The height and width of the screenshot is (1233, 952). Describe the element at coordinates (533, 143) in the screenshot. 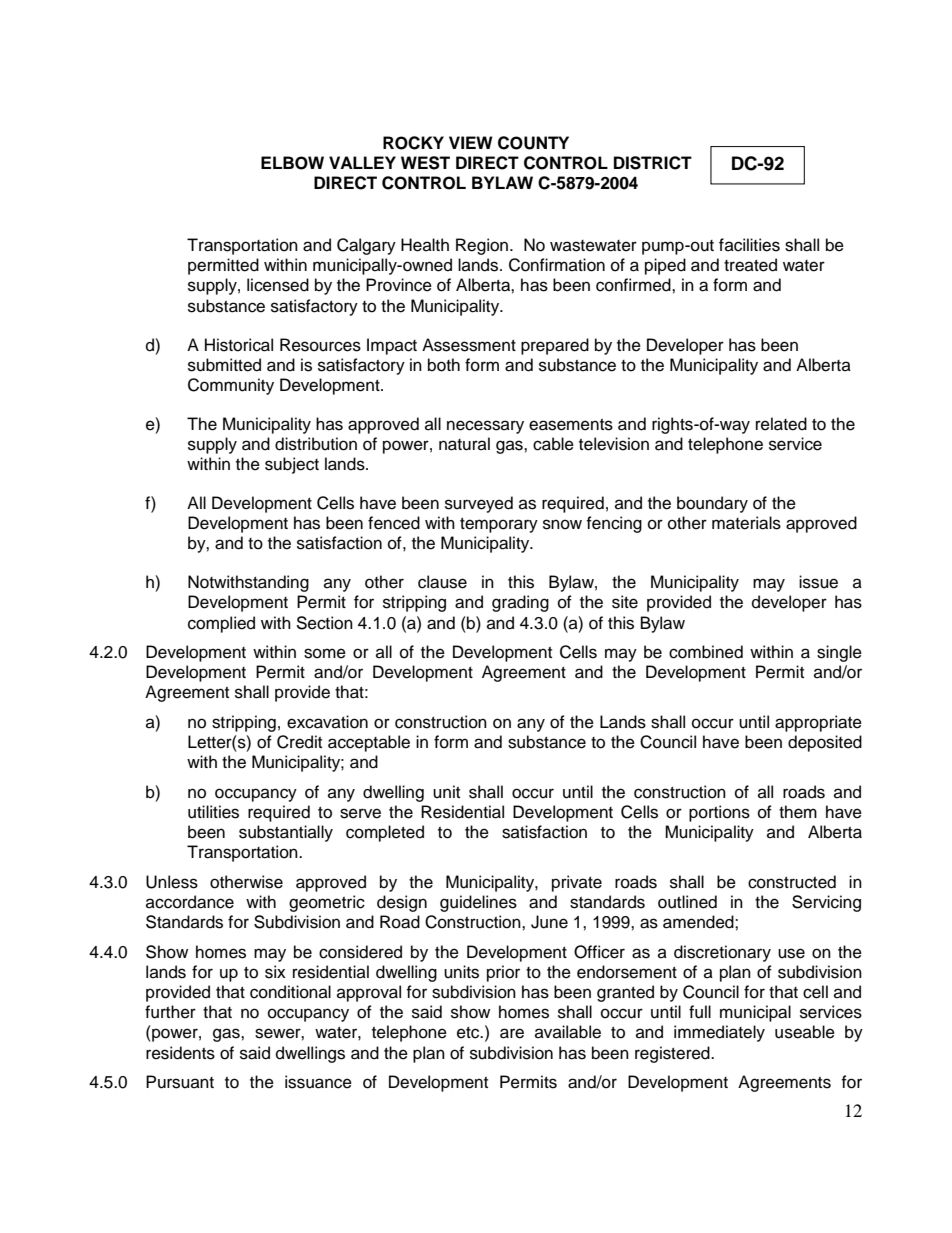

I see `COUNTY` at that location.
